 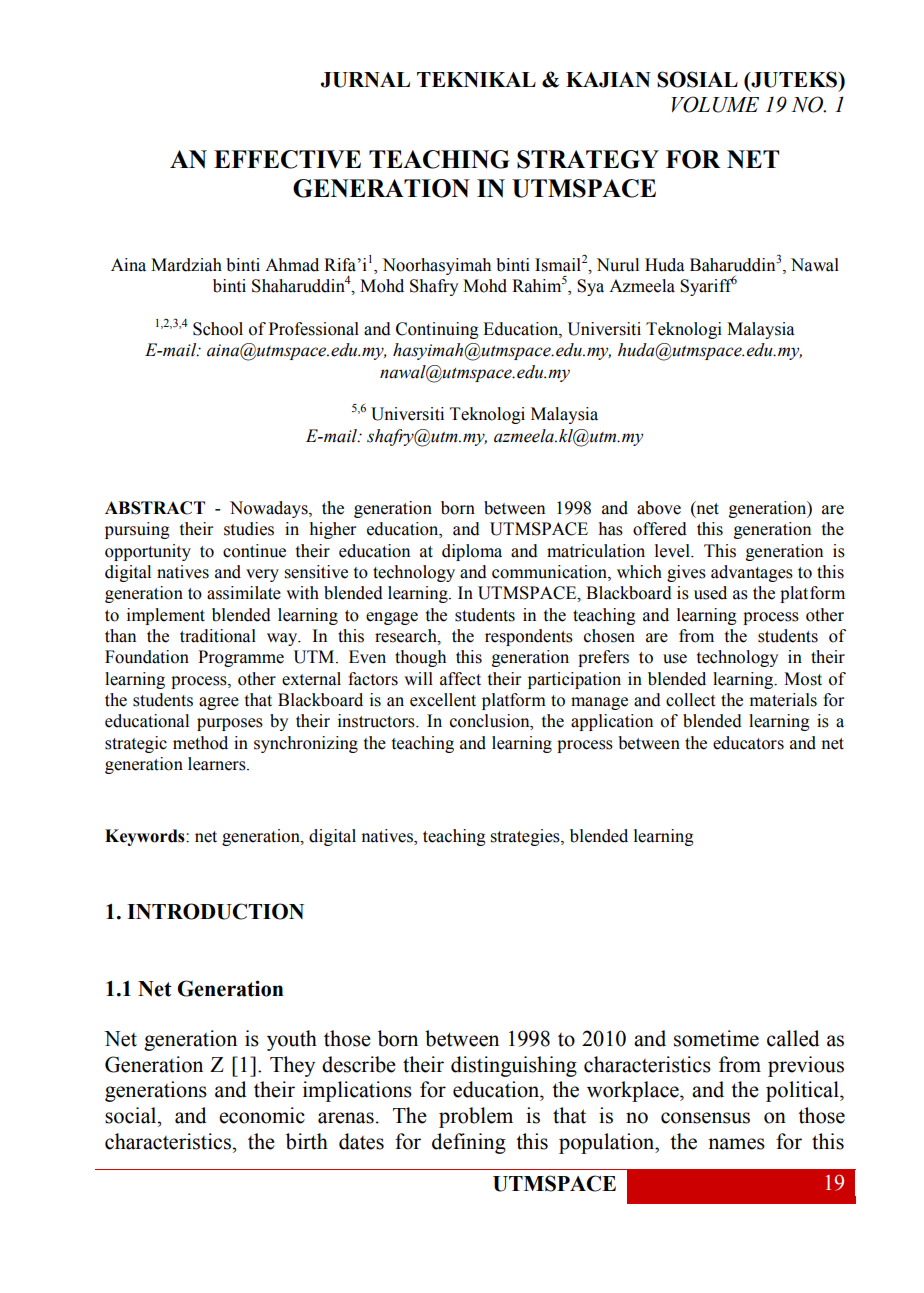 What do you see at coordinates (155, 508) in the screenshot?
I see `ABSTRACT` at bounding box center [155, 508].
